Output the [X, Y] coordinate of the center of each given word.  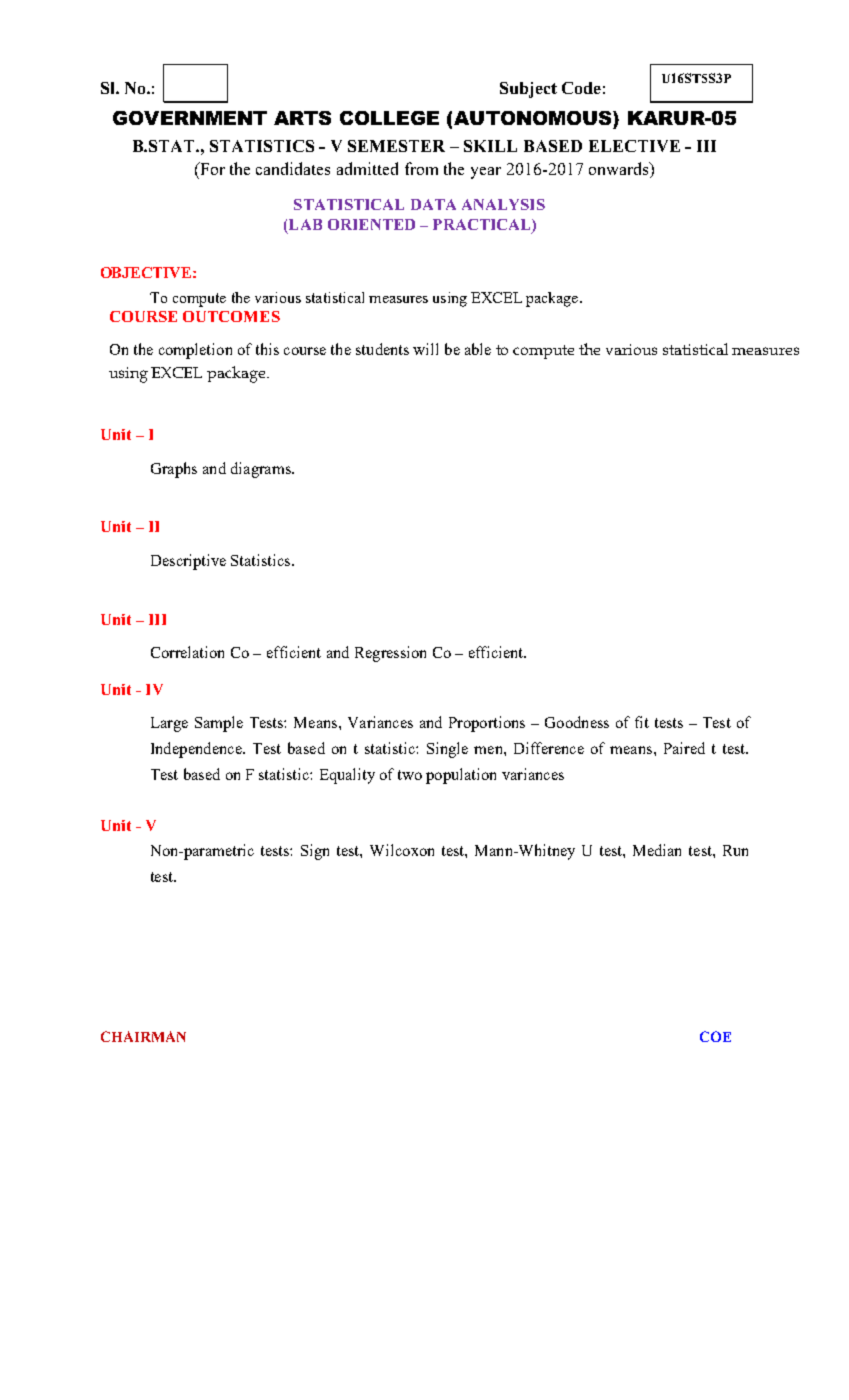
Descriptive [188, 562]
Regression [390, 654]
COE [715, 1036]
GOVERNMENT [190, 118]
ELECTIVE [634, 146]
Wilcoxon [402, 850]
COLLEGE [389, 118]
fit [642, 722]
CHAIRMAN [143, 1036]
